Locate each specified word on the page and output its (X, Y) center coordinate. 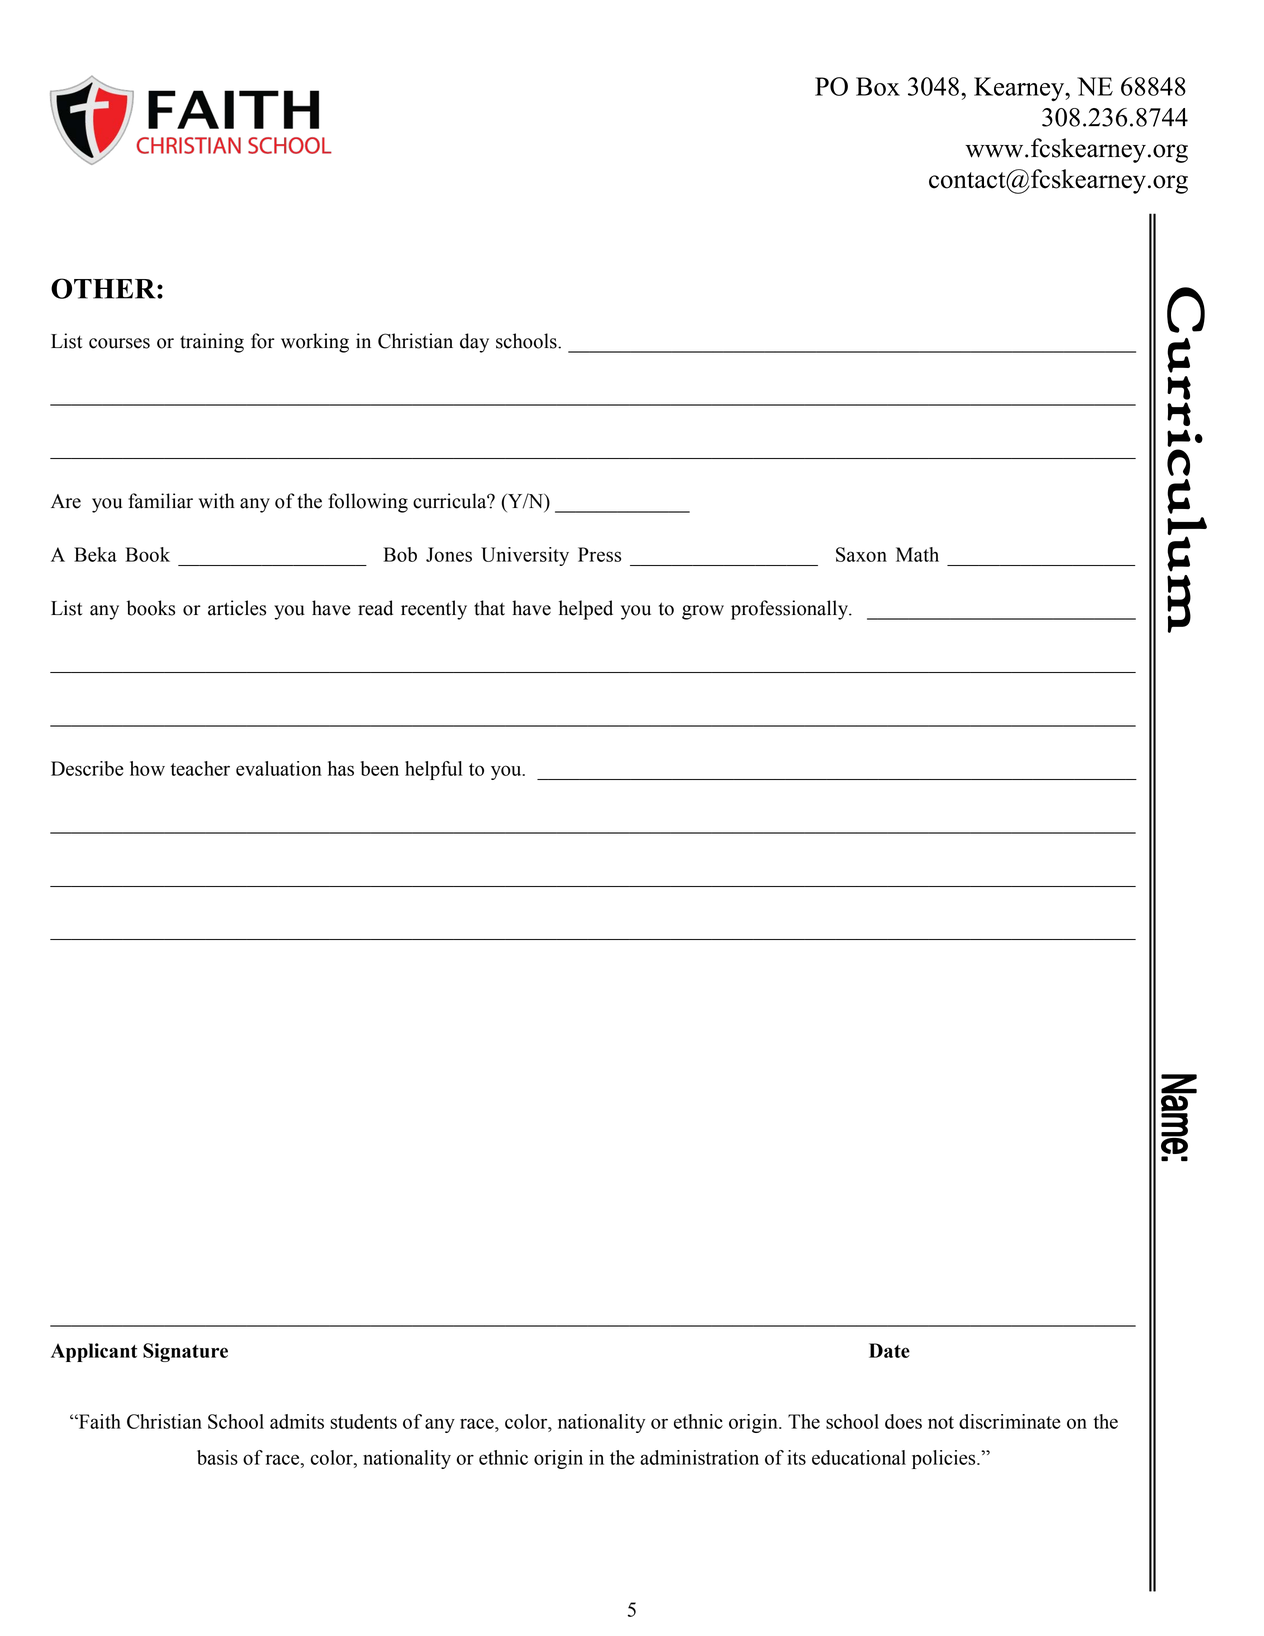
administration (699, 1457)
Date (889, 1350)
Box (878, 86)
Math (917, 554)
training (212, 343)
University (525, 556)
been (380, 768)
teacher (200, 768)
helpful (434, 770)
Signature (185, 1352)
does (903, 1421)
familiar (160, 501)
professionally (791, 610)
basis (217, 1457)
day (474, 343)
